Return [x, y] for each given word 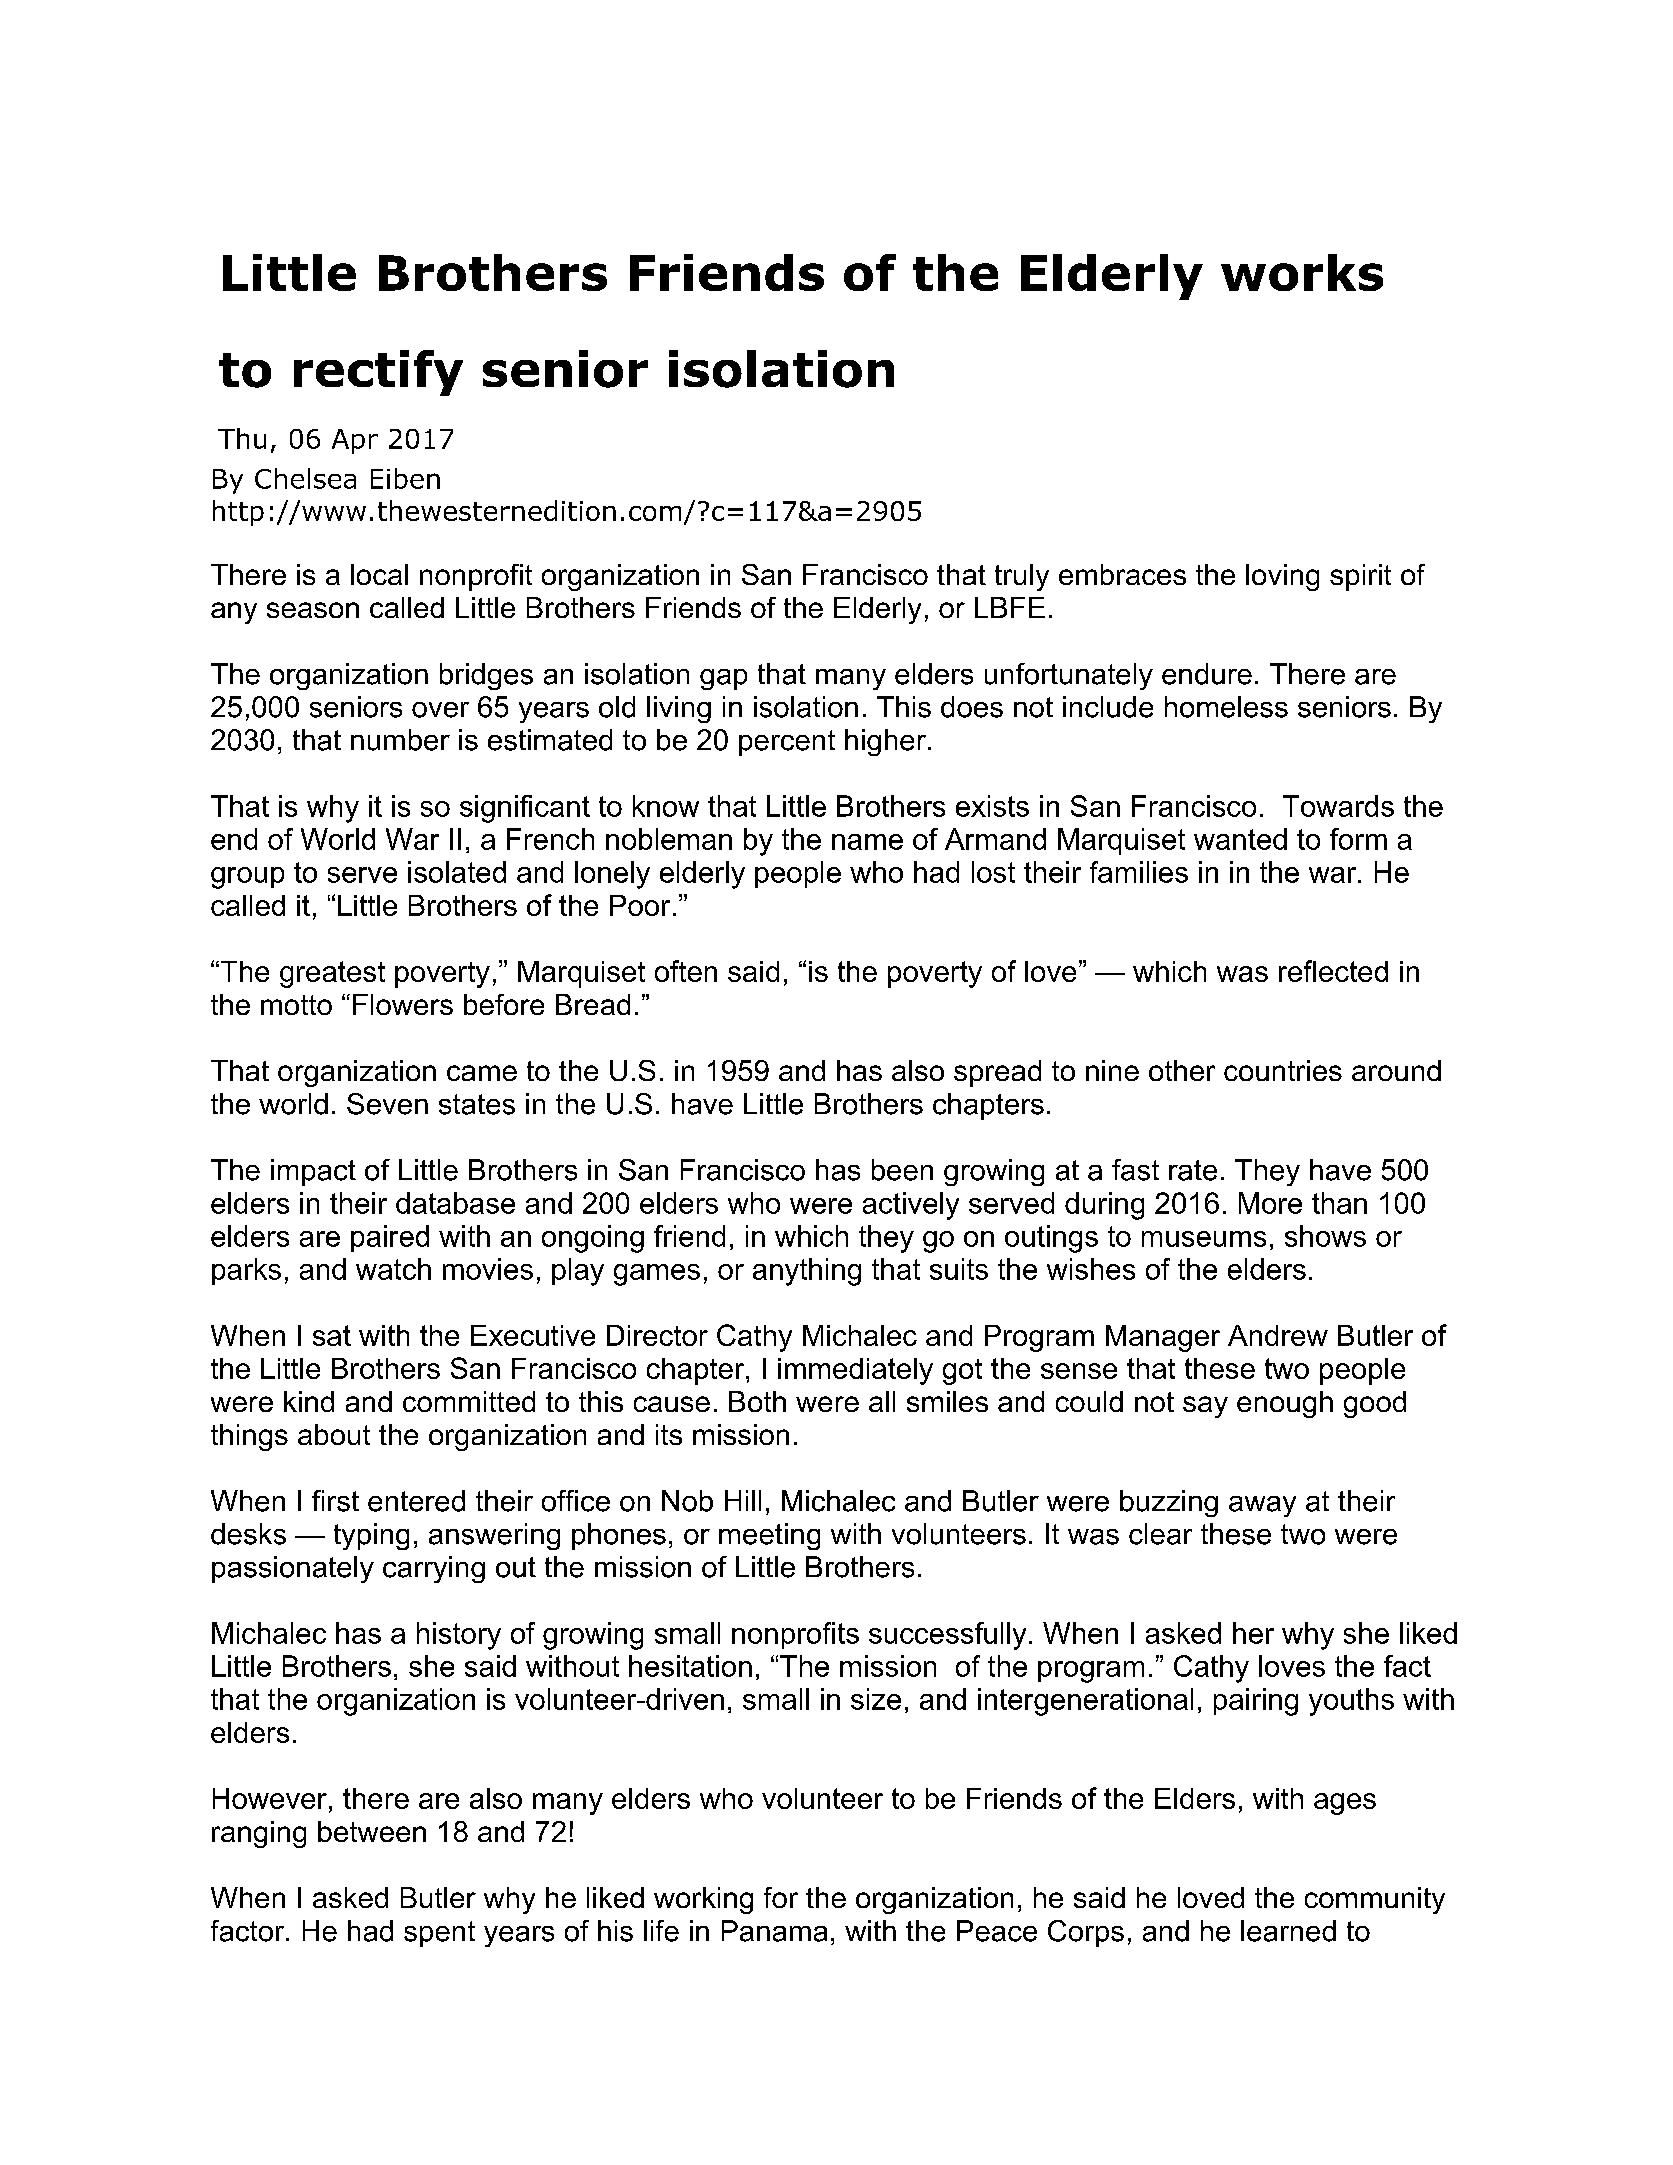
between [372, 1831]
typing [371, 1536]
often [686, 971]
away [1262, 1506]
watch [393, 1269]
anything [807, 1272]
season [313, 610]
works [1302, 272]
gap [723, 679]
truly [1022, 577]
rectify [378, 373]
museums [1204, 1239]
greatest [332, 974]
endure [1207, 674]
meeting [769, 1536]
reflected [1333, 971]
